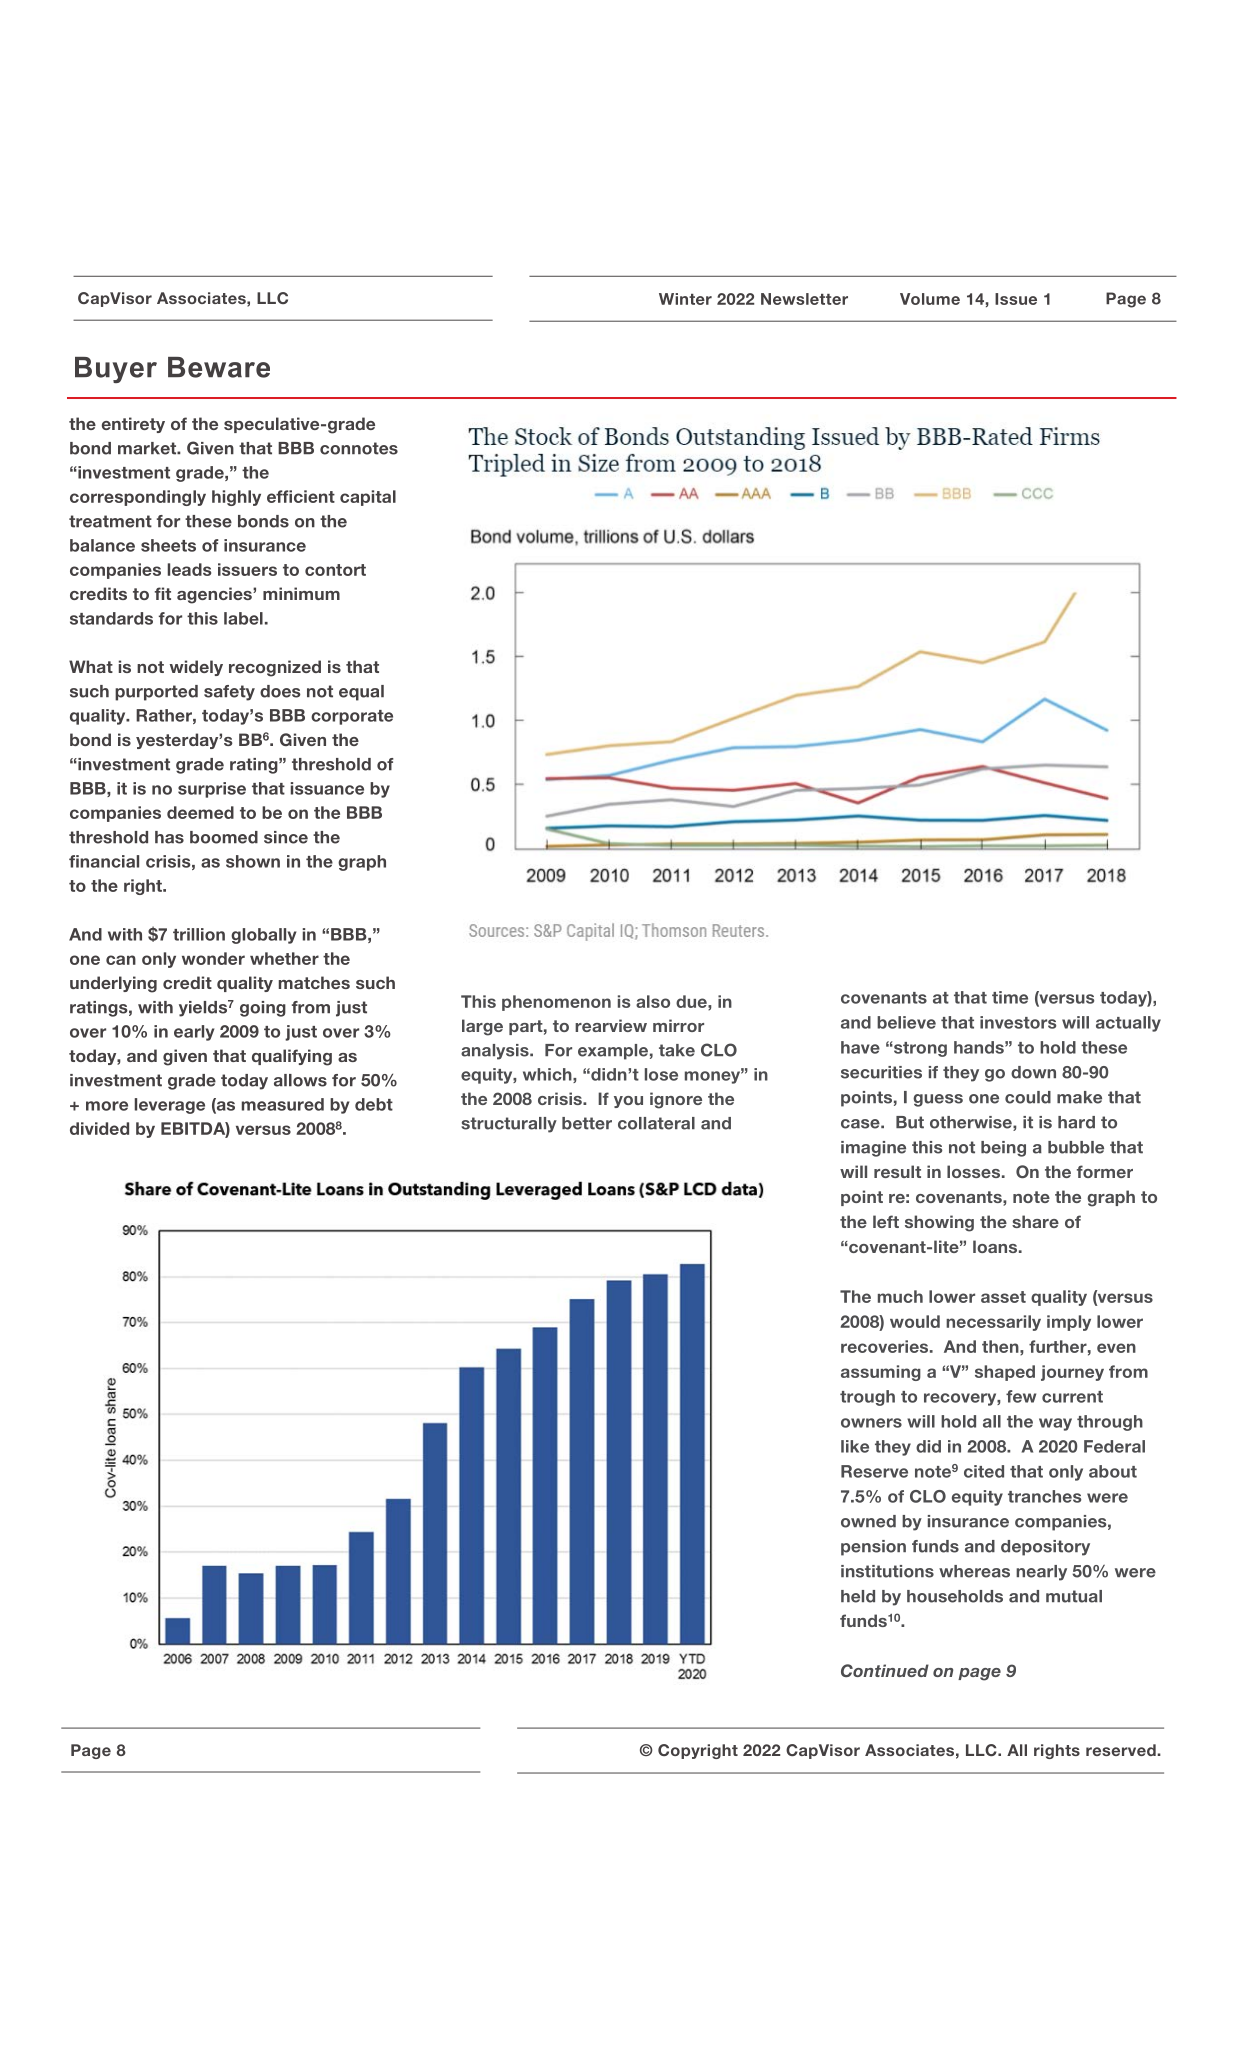  What do you see at coordinates (1010, 997) in the screenshot?
I see `time` at bounding box center [1010, 997].
